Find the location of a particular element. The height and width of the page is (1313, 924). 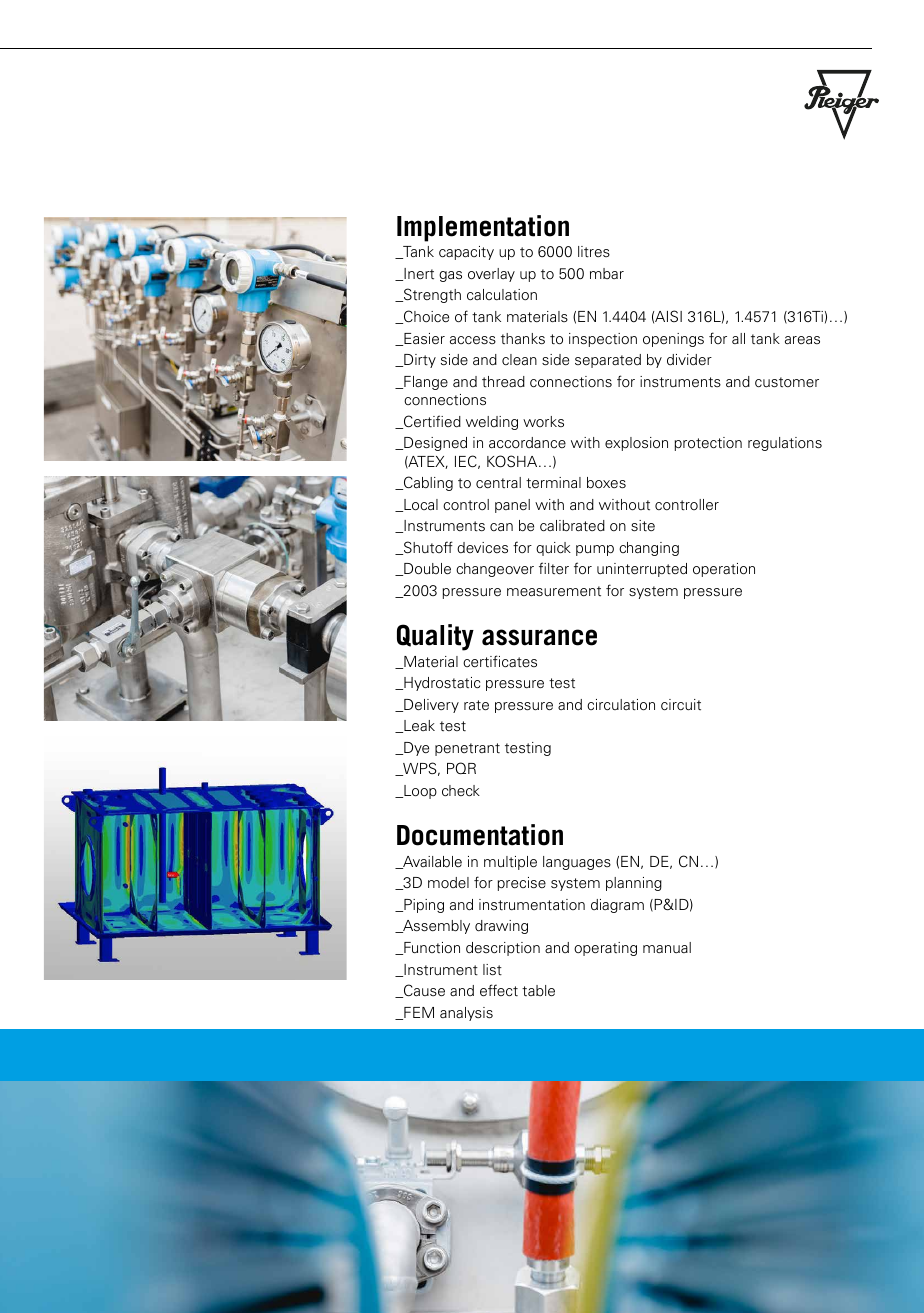

capacity is located at coordinates (466, 253).
